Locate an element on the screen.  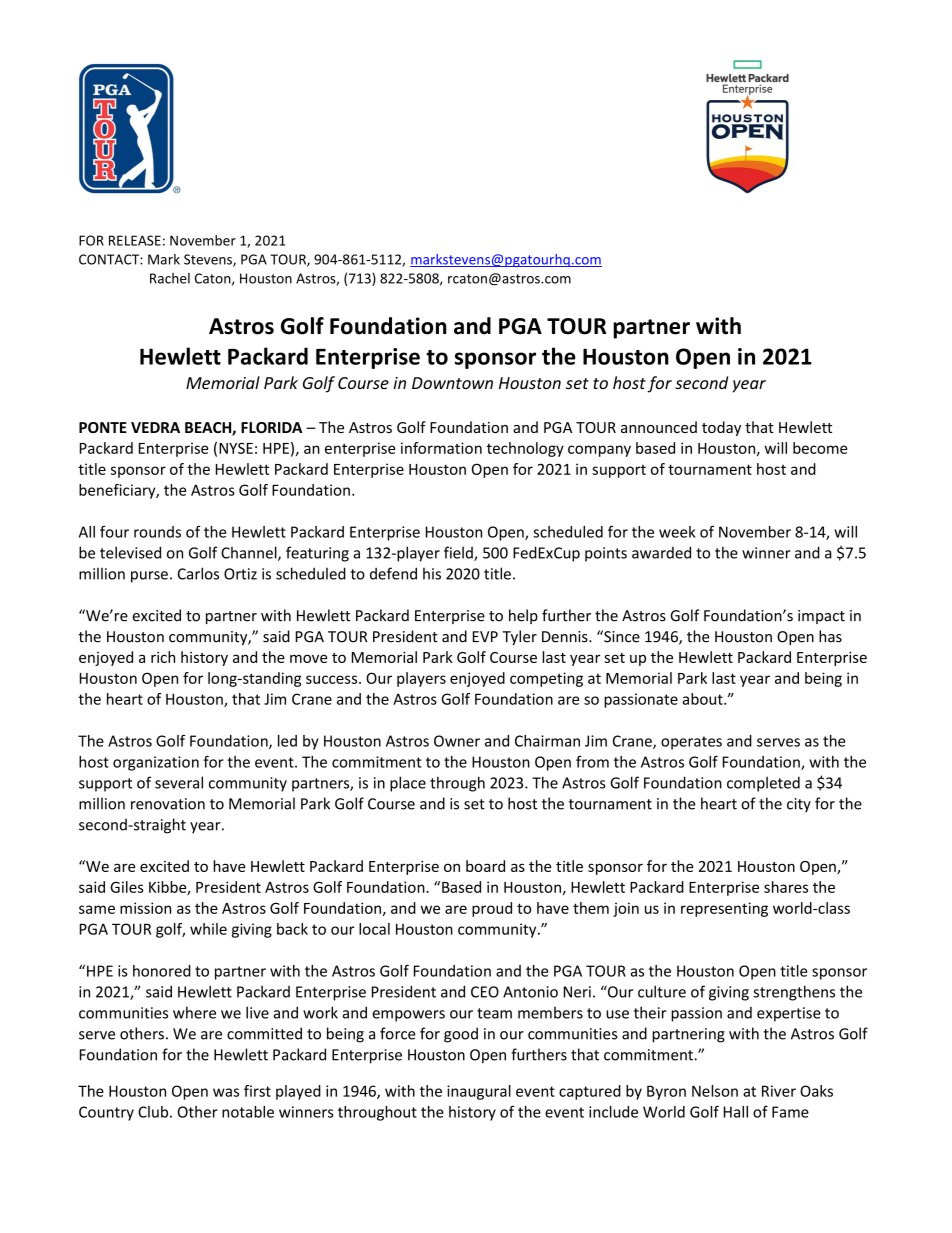
Rachel is located at coordinates (170, 278).
